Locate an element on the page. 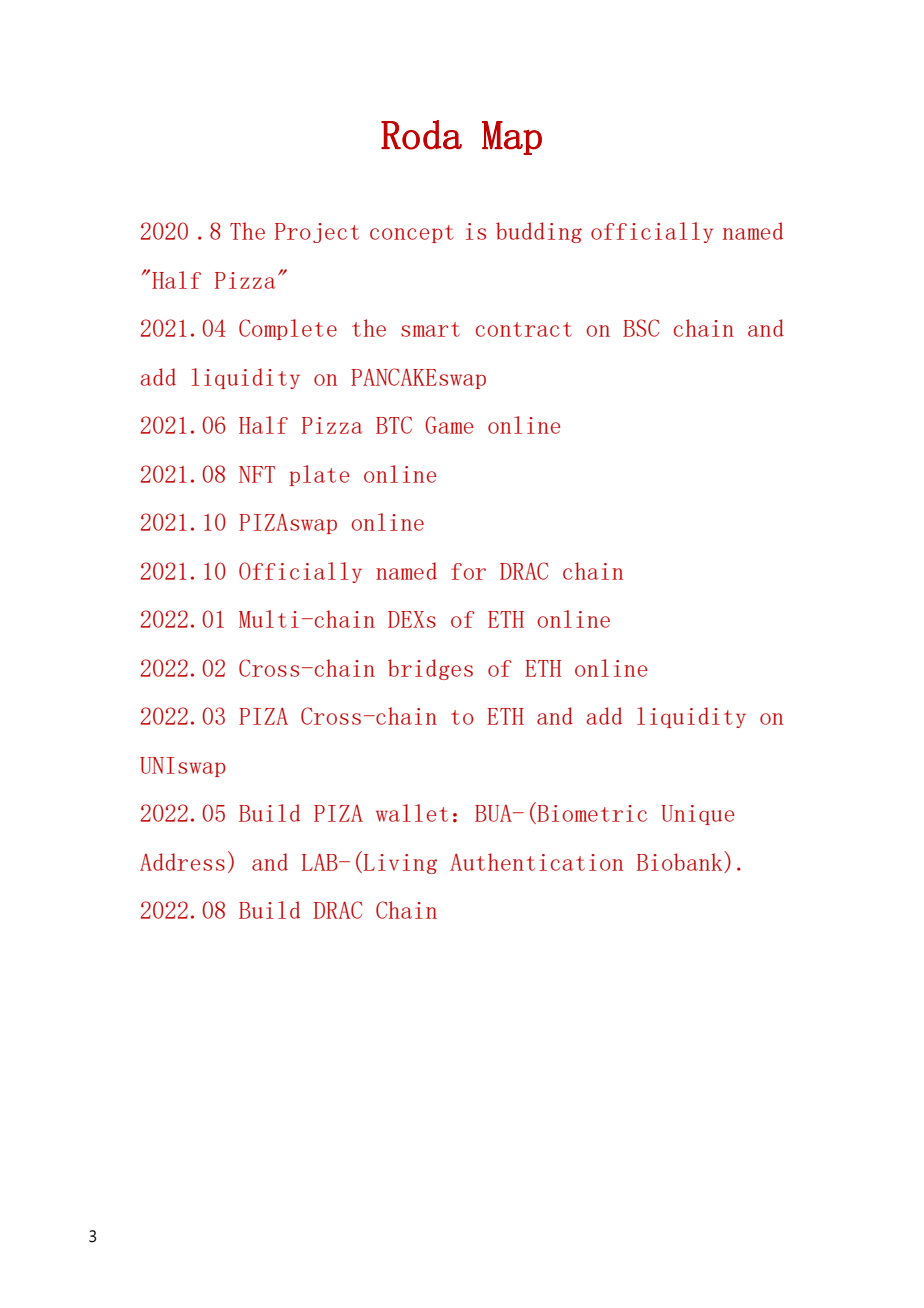 The image size is (924, 1308). Game is located at coordinates (449, 425).
